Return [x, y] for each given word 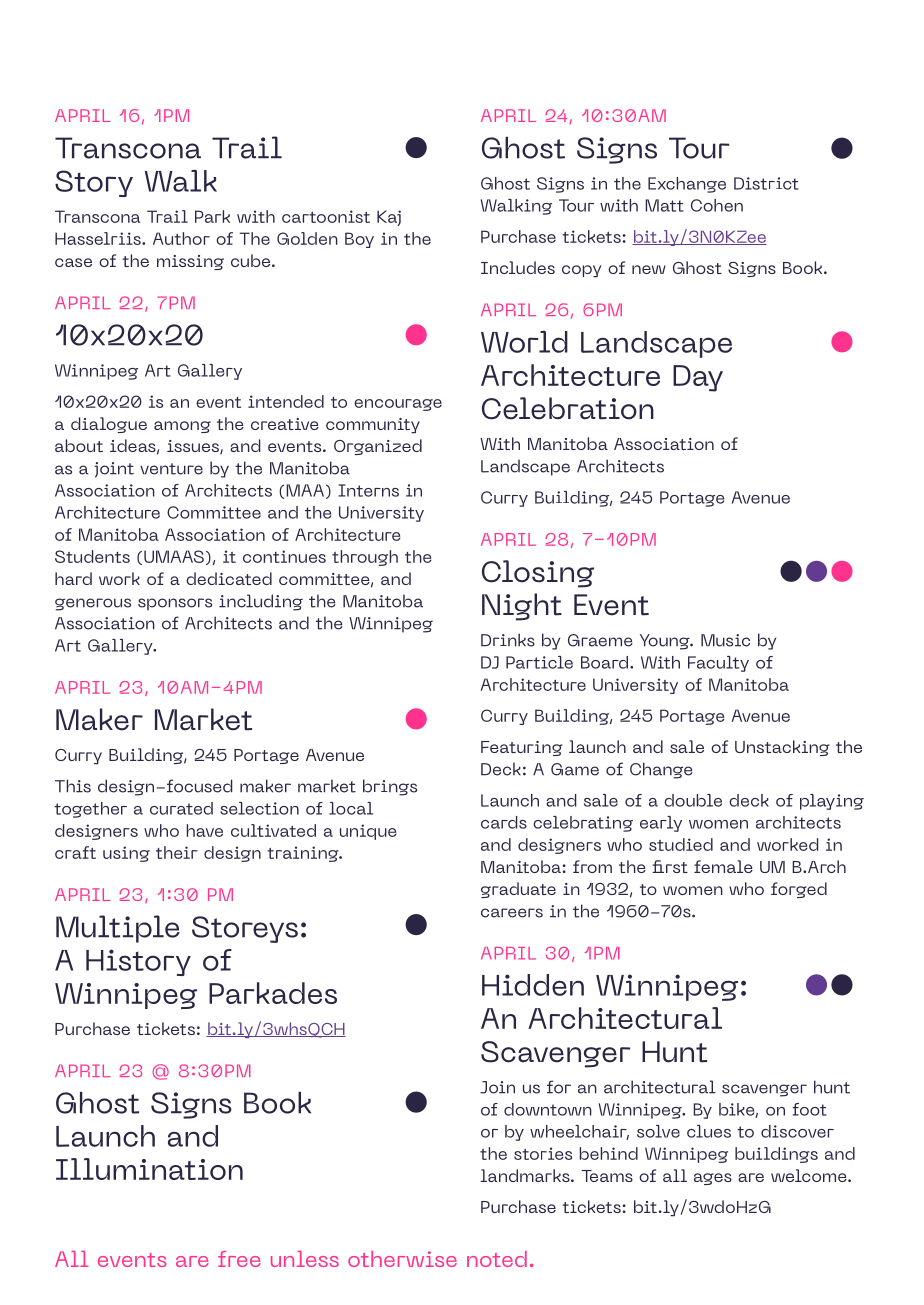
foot [809, 1109]
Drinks [508, 640]
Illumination [149, 1169]
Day [698, 378]
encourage [398, 405]
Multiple [118, 929]
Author [181, 238]
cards [504, 822]
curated [181, 808]
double [693, 800]
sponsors [175, 604]
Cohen [717, 205]
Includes [518, 267]
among [182, 427]
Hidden [533, 985]
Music [725, 640]
